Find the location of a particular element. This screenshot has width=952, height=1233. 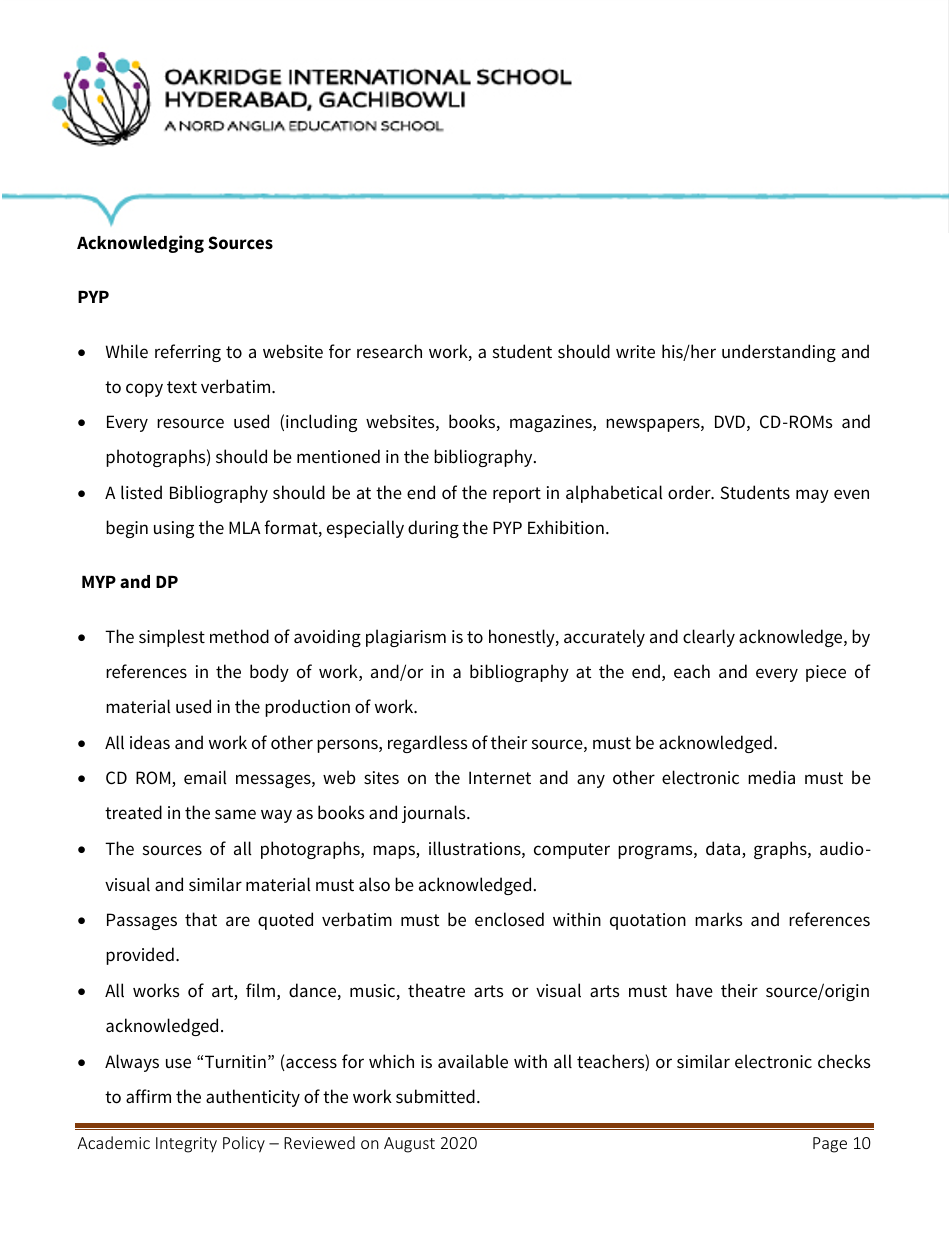

data is located at coordinates (723, 848).
